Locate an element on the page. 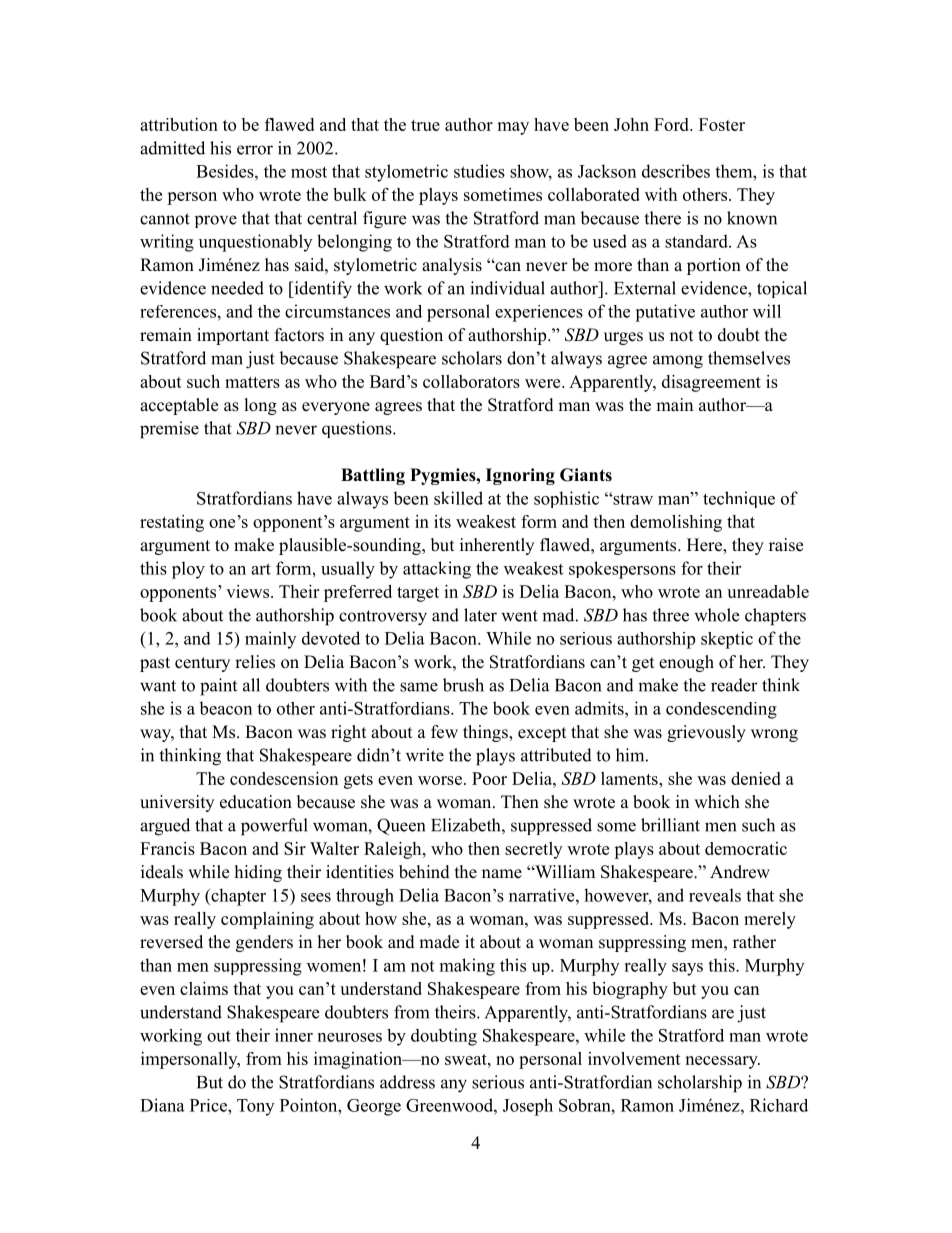 The width and height of the document is (952, 1233). studies is located at coordinates (479, 171).
